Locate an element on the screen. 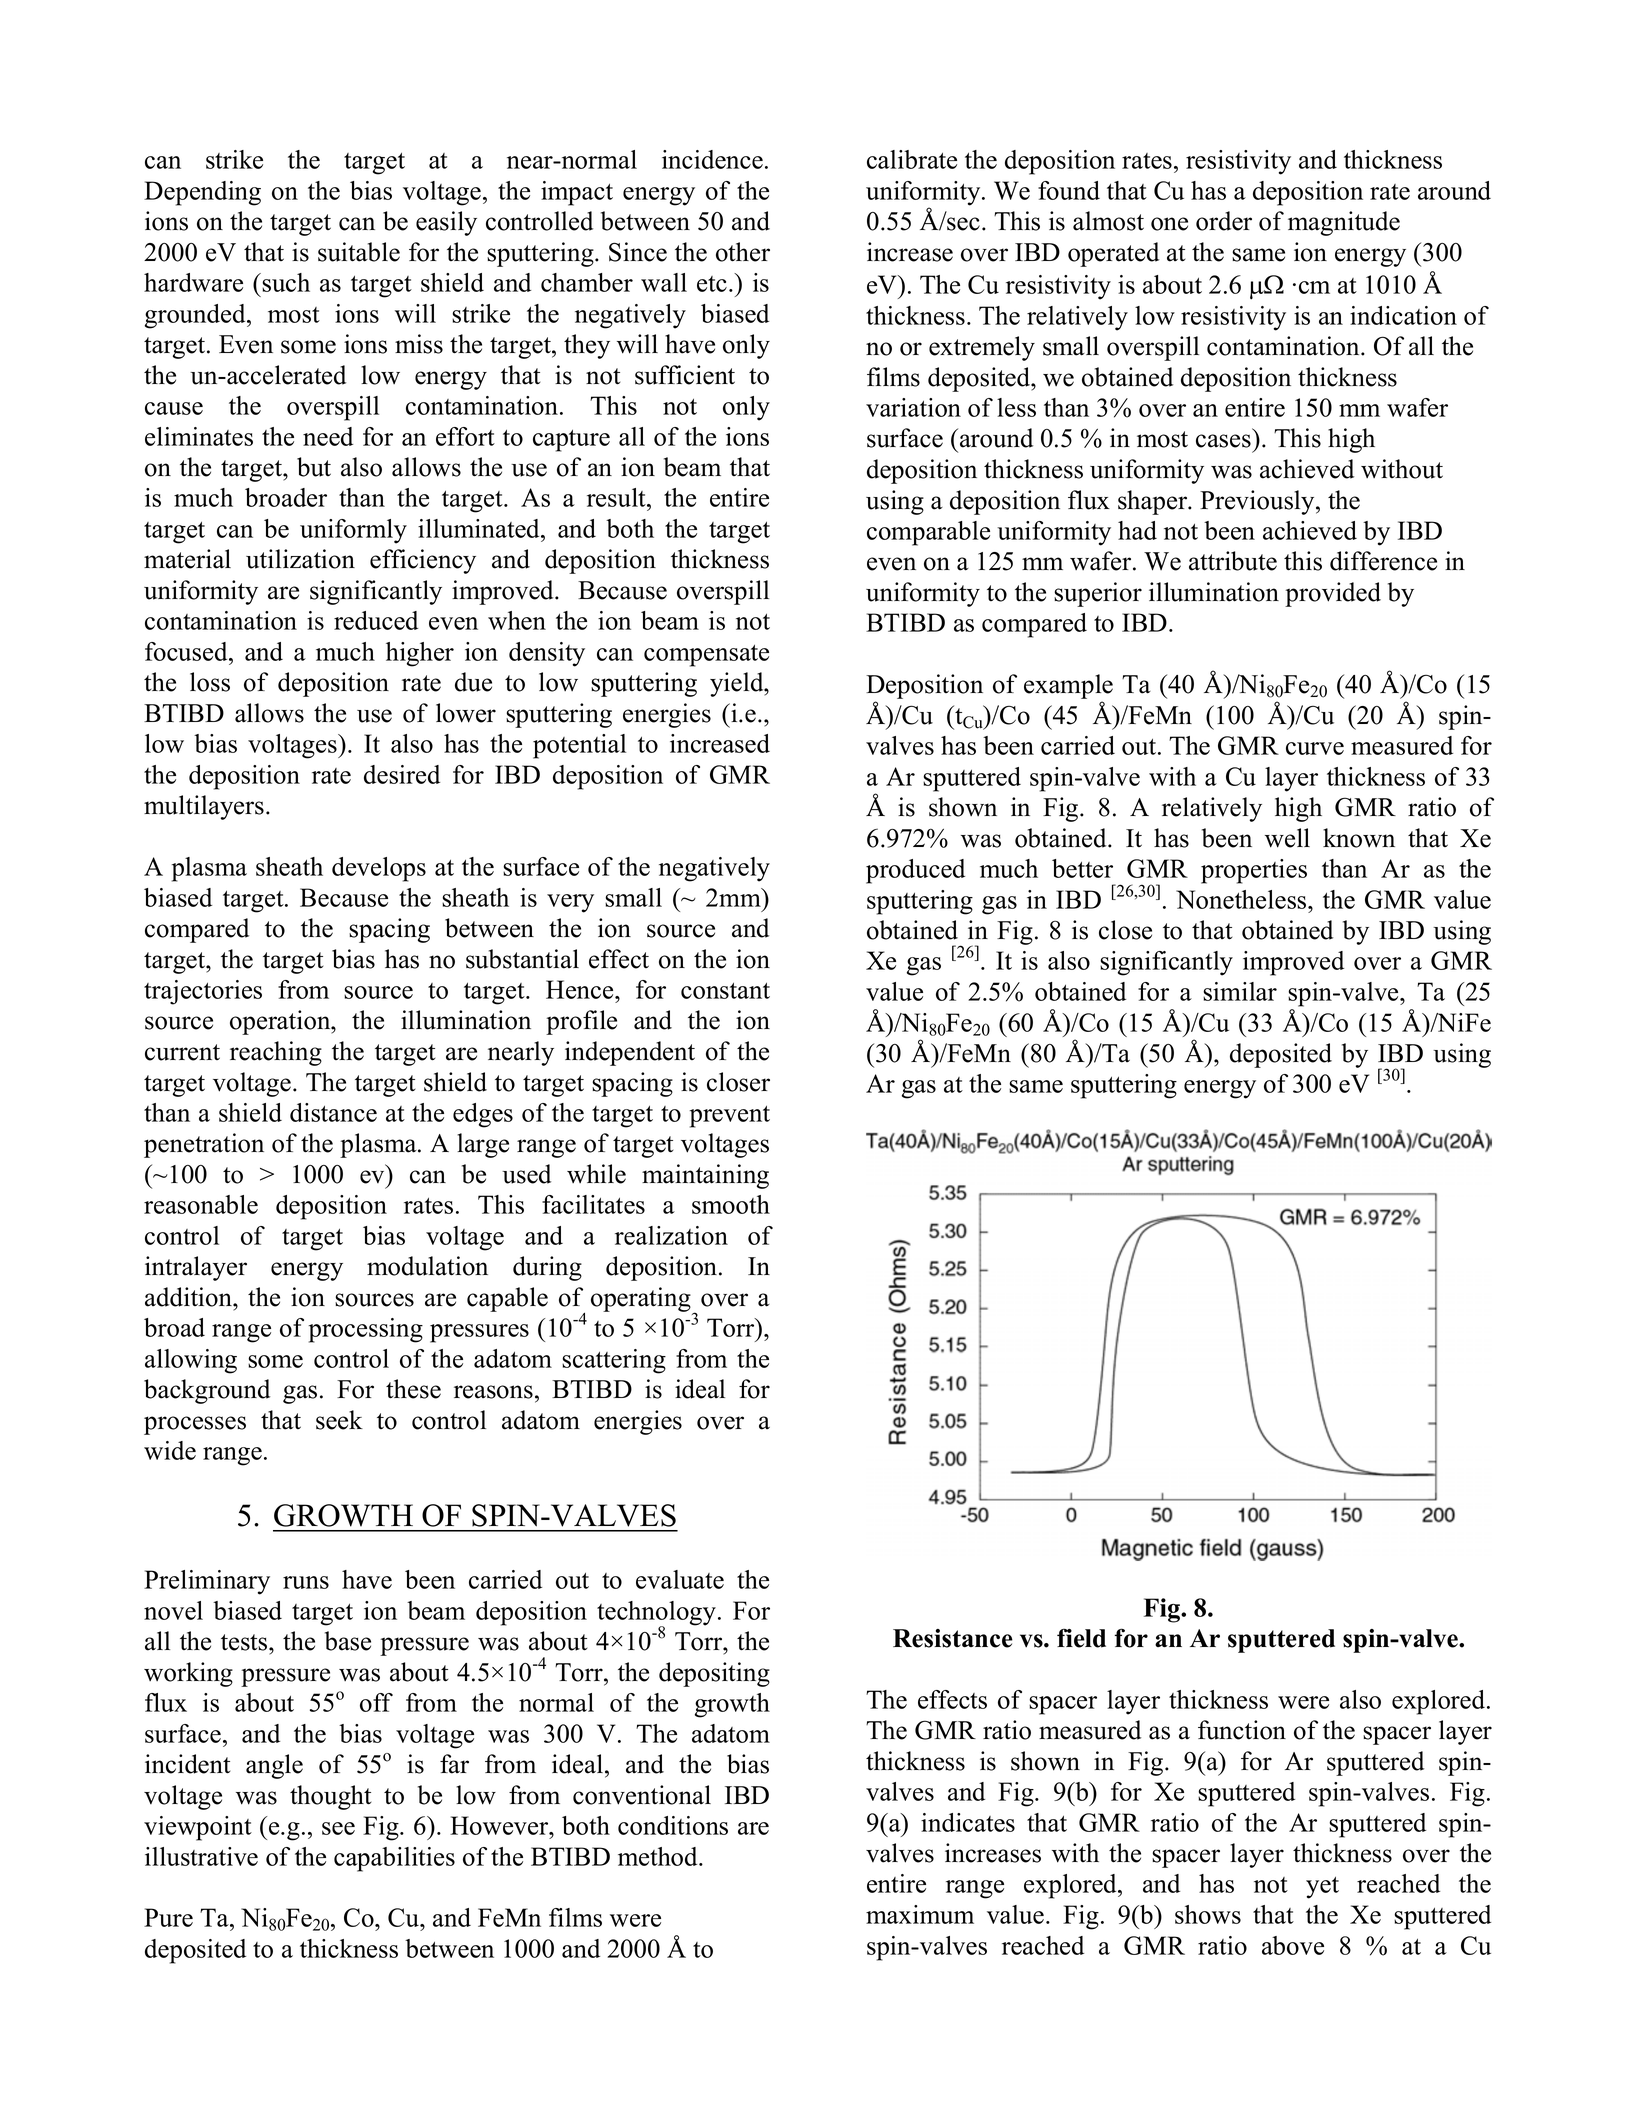 This screenshot has width=1636, height=2117. similar is located at coordinates (1240, 991).
